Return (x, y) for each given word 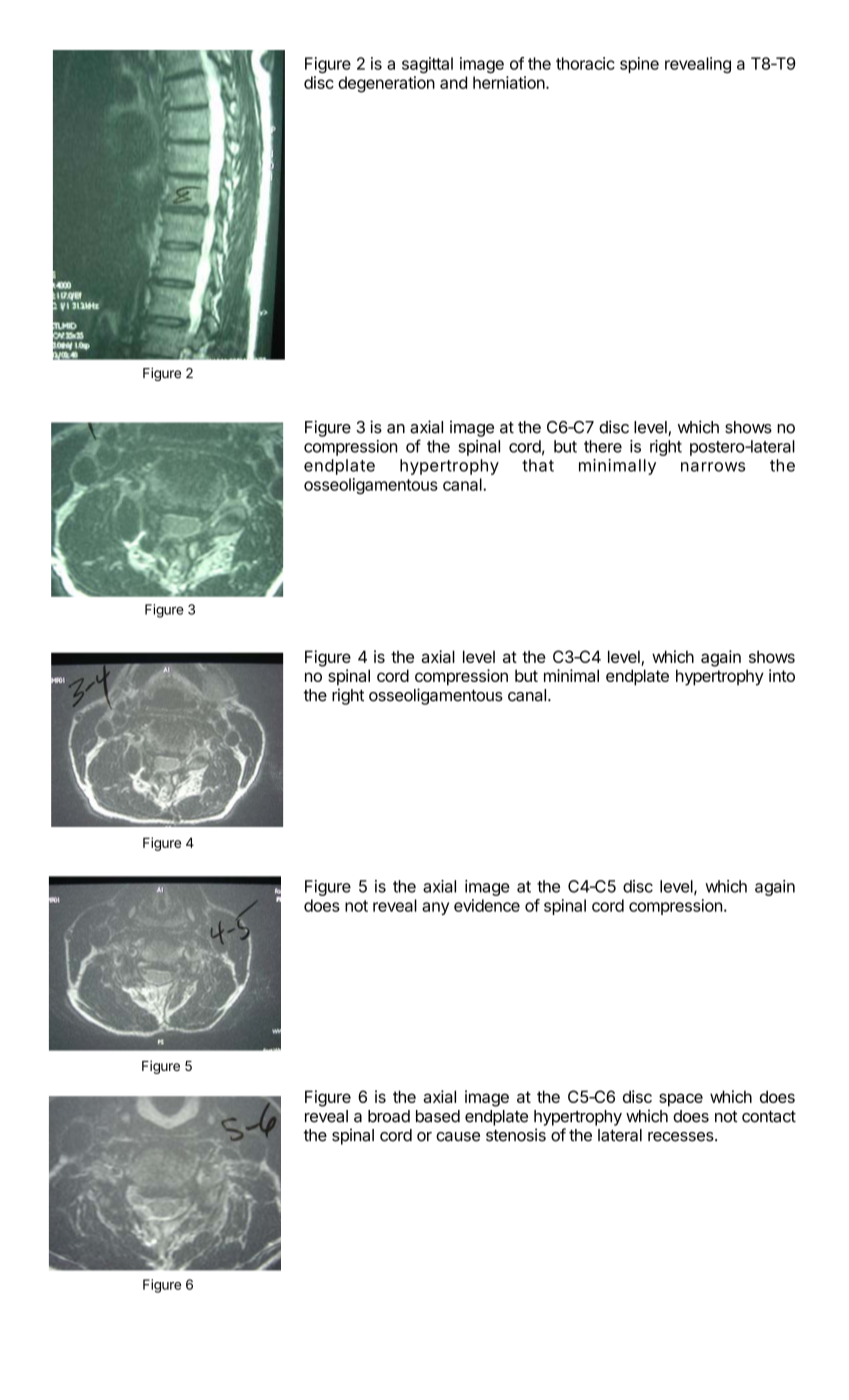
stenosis (516, 1135)
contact (769, 1117)
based (438, 1116)
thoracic (585, 63)
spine (639, 65)
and (453, 82)
